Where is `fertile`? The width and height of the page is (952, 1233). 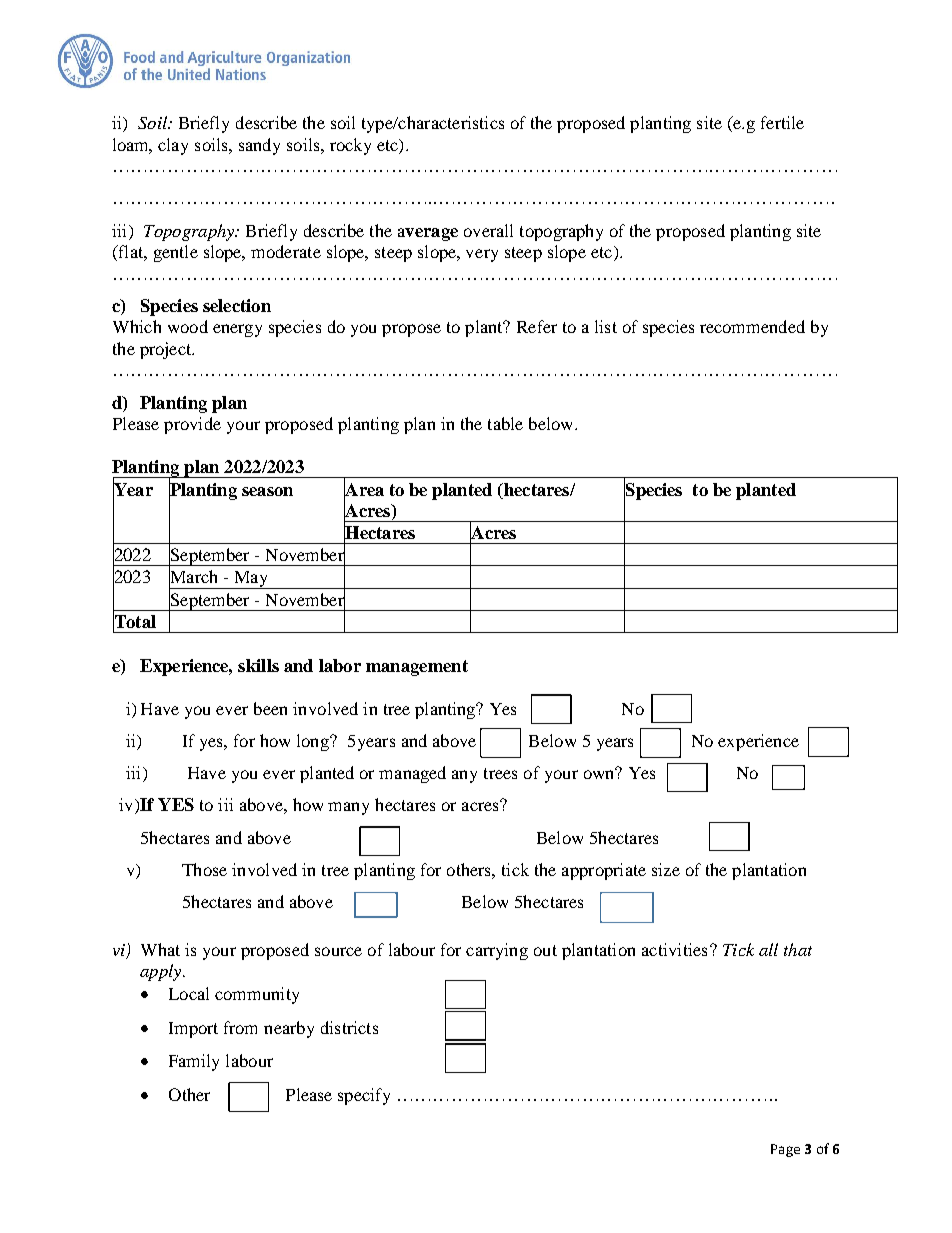
fertile is located at coordinates (782, 122).
